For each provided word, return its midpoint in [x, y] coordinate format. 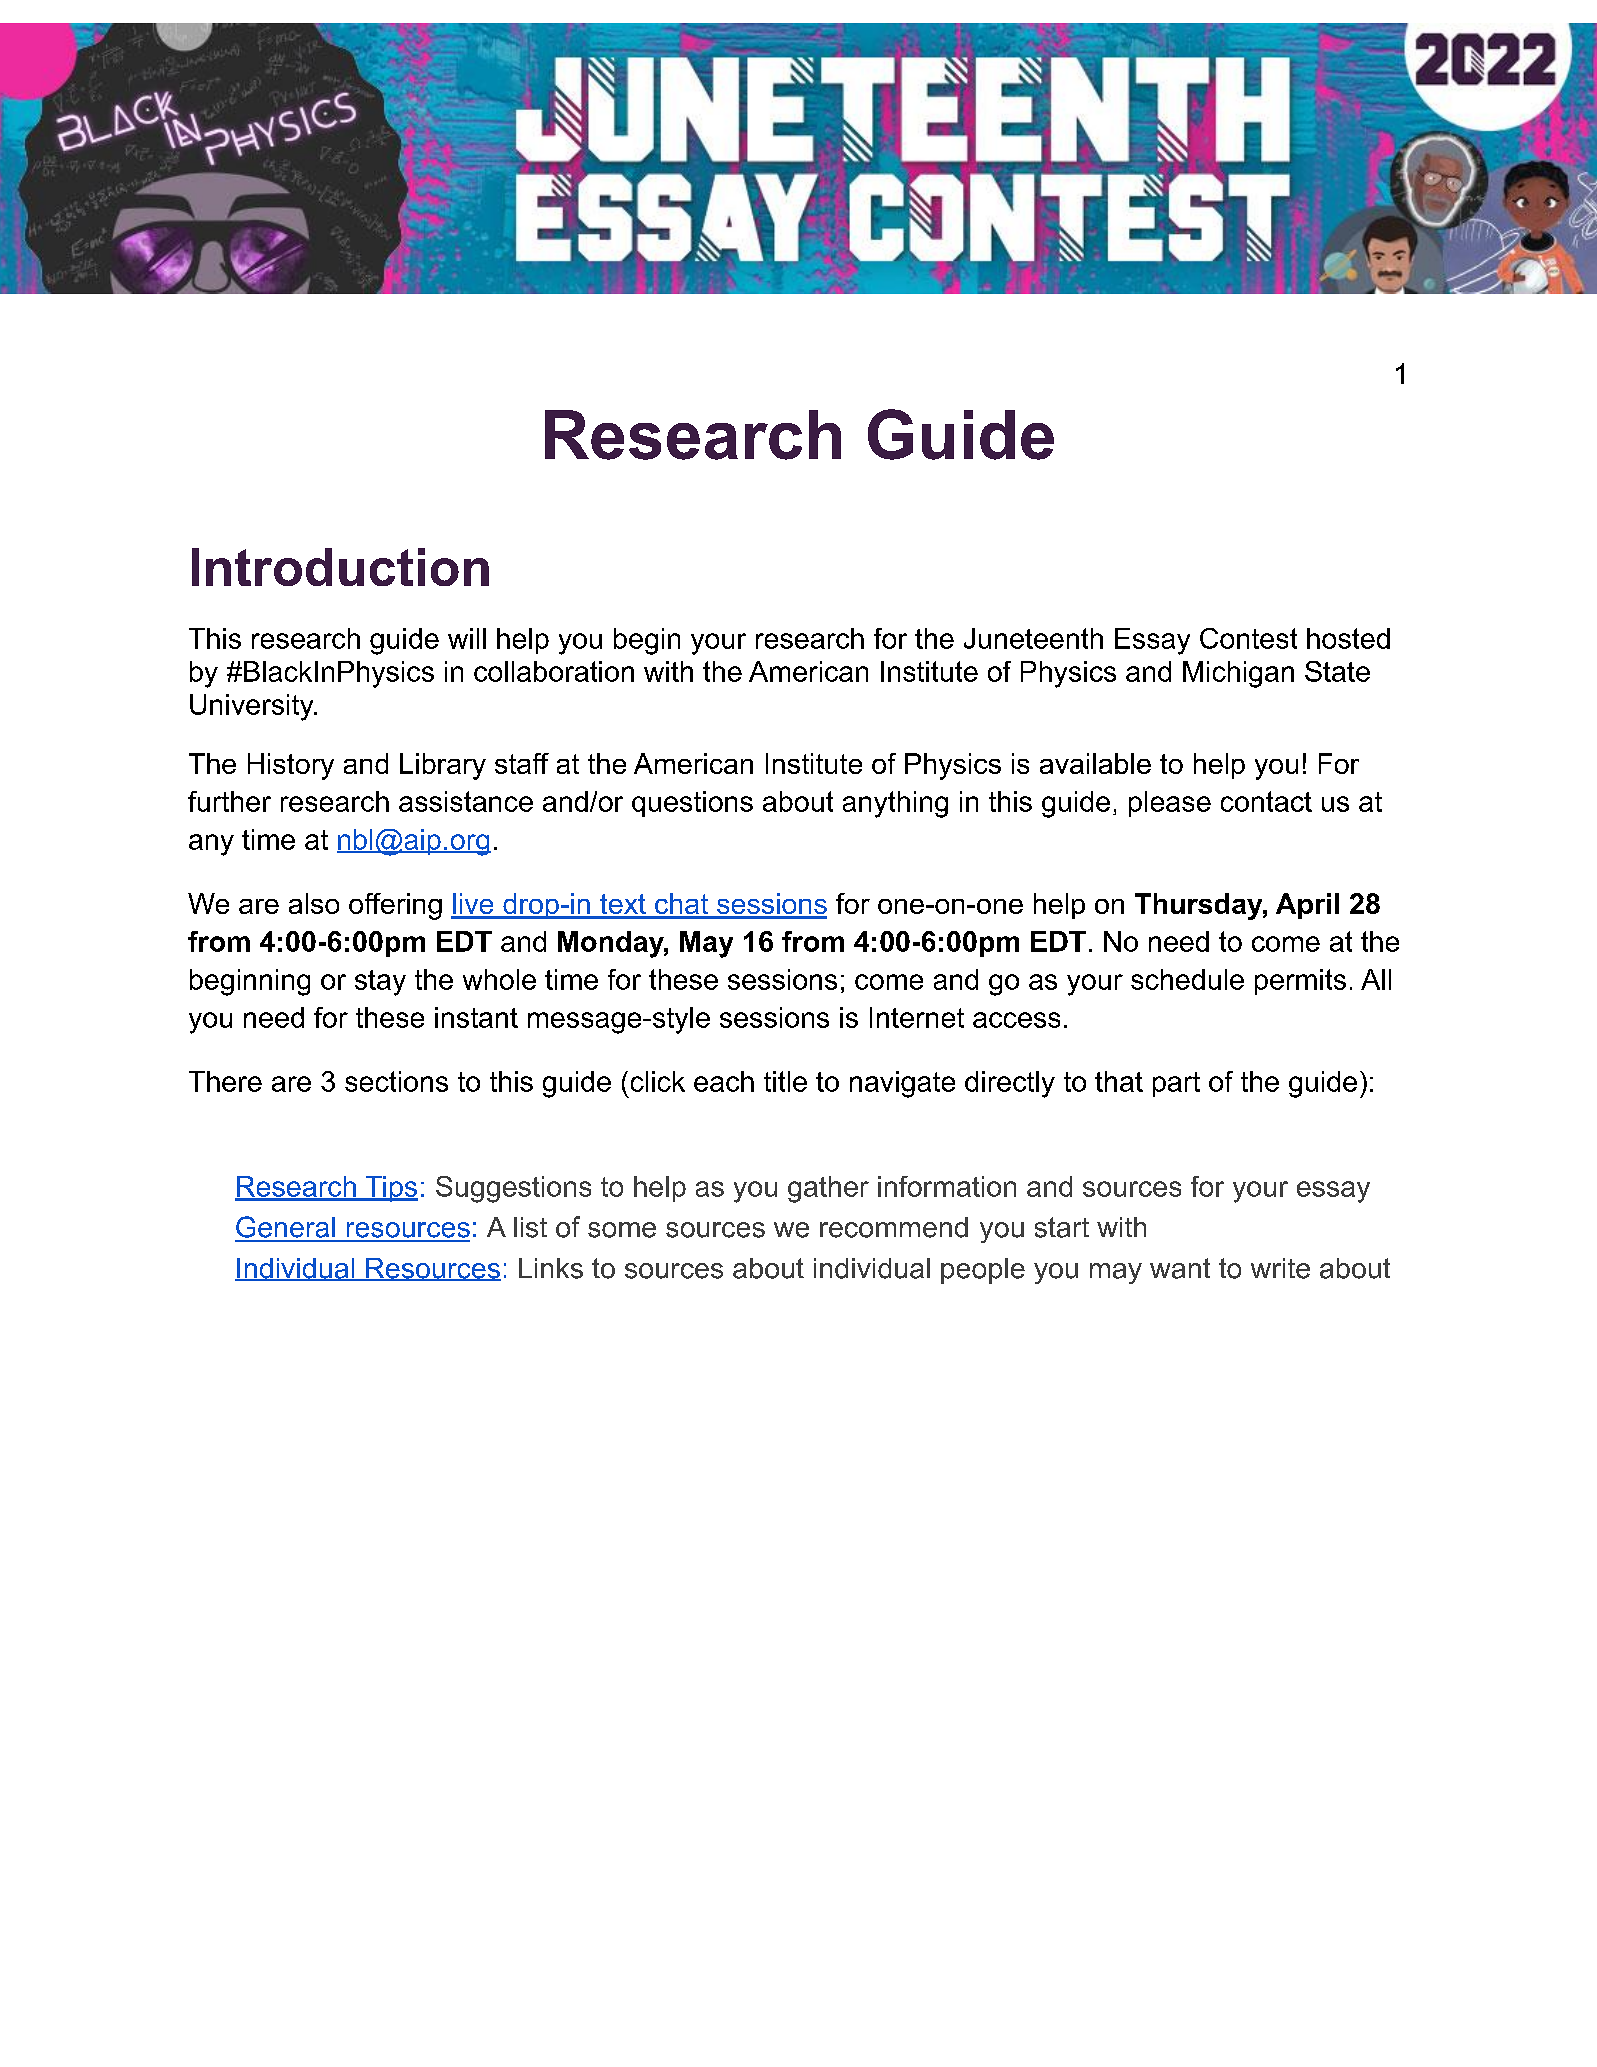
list [530, 1227]
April [1307, 906]
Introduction [340, 567]
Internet [917, 1017]
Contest [1248, 638]
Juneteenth [1033, 638]
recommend [894, 1227]
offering [395, 906]
